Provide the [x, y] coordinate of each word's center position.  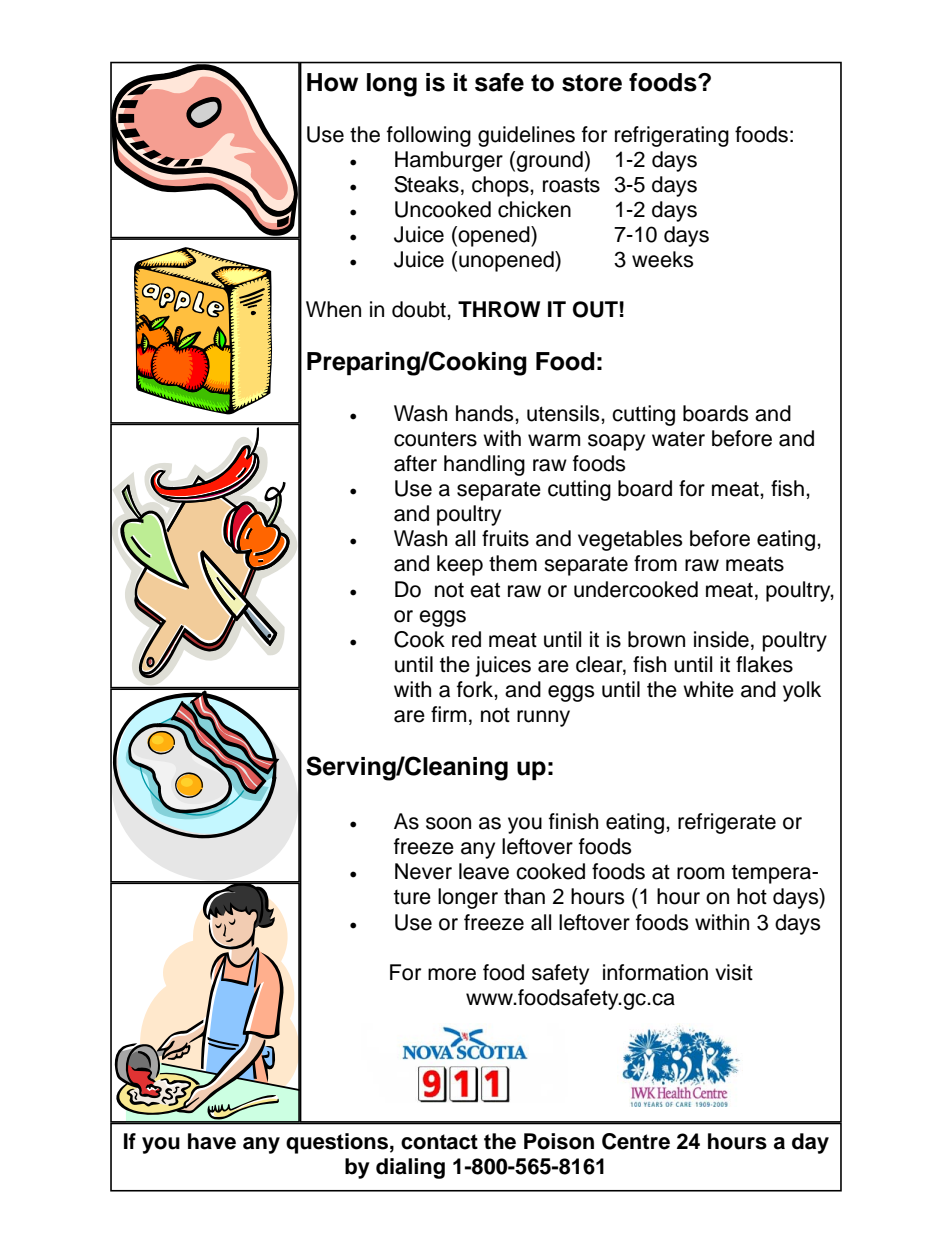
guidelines [526, 136]
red [466, 639]
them [513, 563]
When [333, 309]
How [332, 82]
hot [752, 896]
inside [721, 639]
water [678, 439]
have [212, 1141]
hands [486, 413]
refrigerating [672, 136]
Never [423, 871]
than [524, 896]
